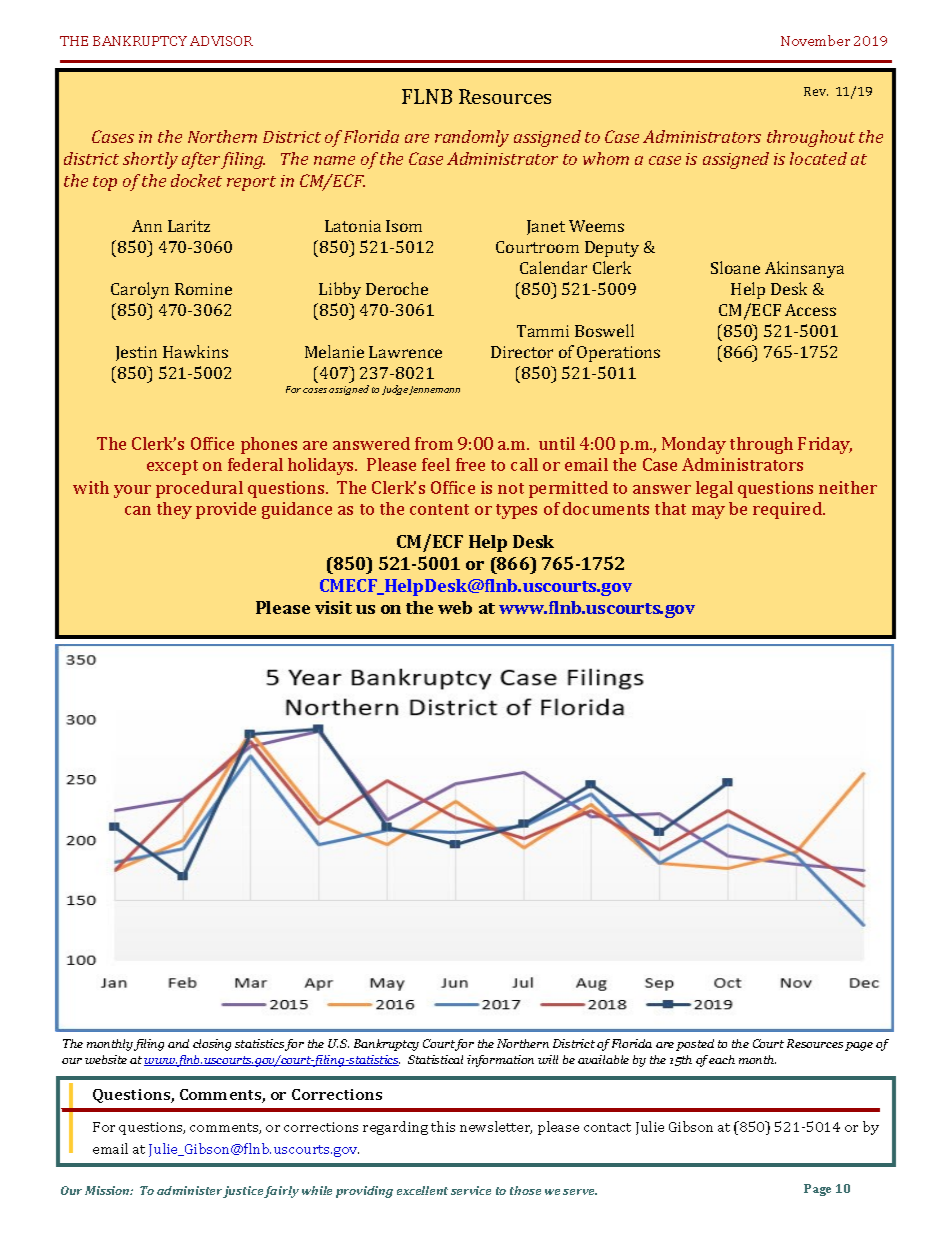 This screenshot has height=1233, width=952. What do you see at coordinates (472, 138) in the screenshot?
I see `randomly` at bounding box center [472, 138].
